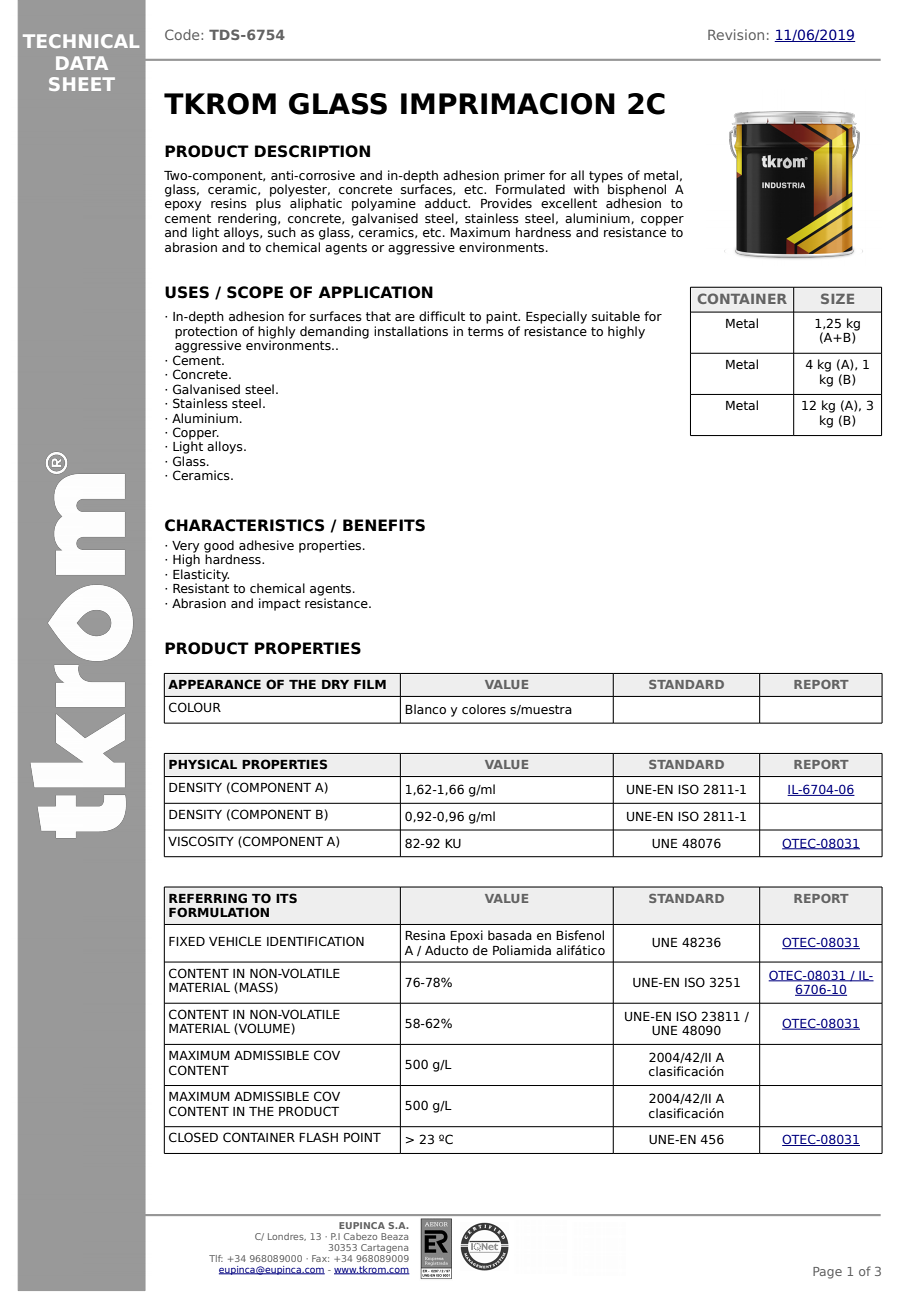 This screenshot has height=1308, width=924. Describe the element at coordinates (484, 709) in the screenshot. I see `colores` at that location.
